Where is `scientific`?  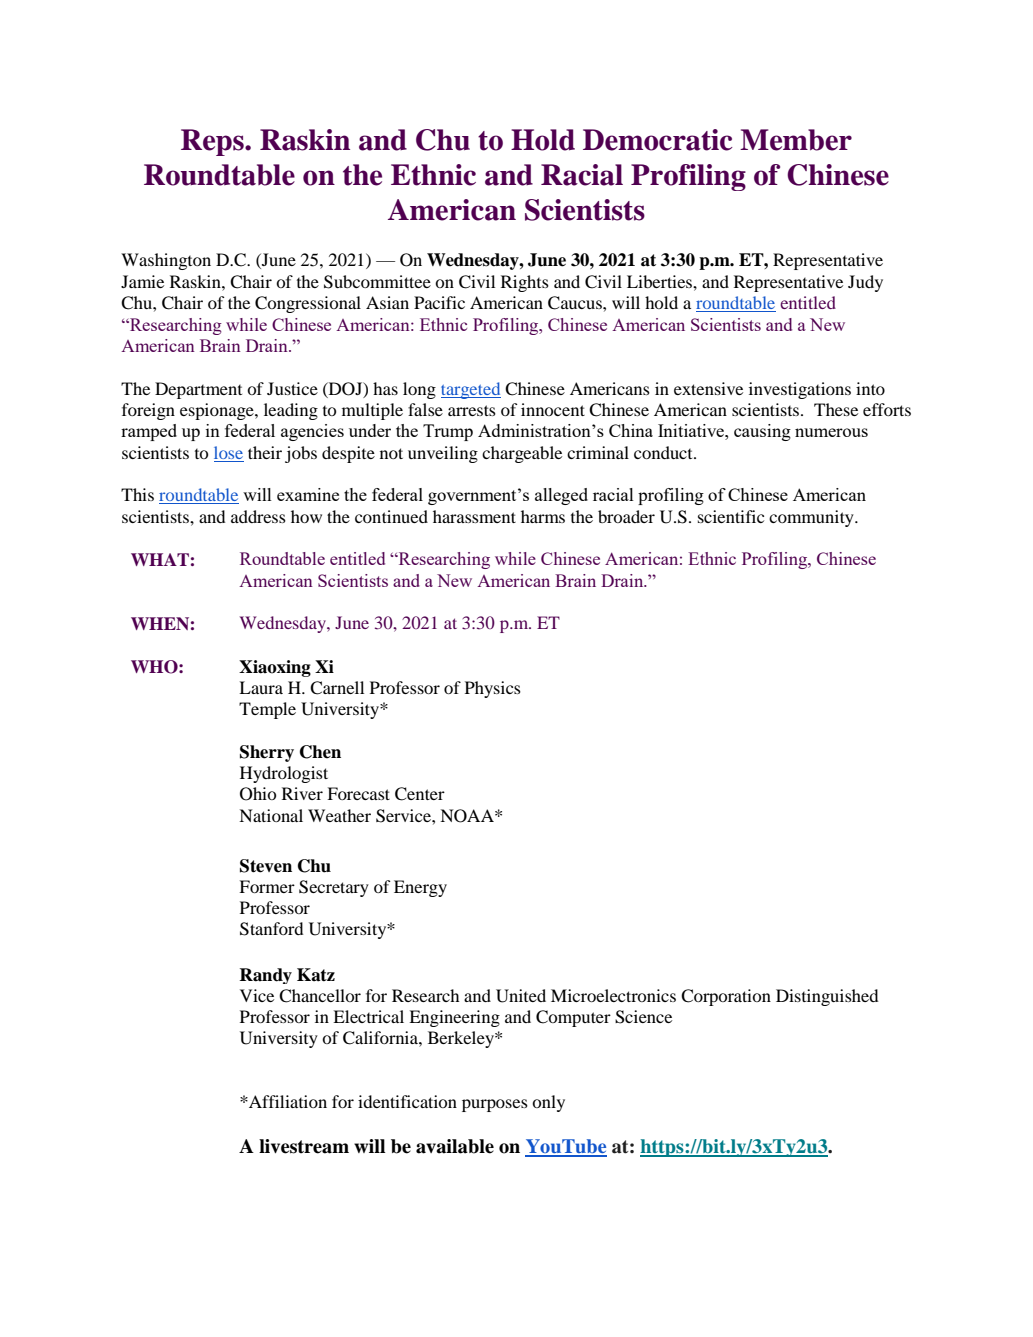
scientific is located at coordinates (731, 516).
